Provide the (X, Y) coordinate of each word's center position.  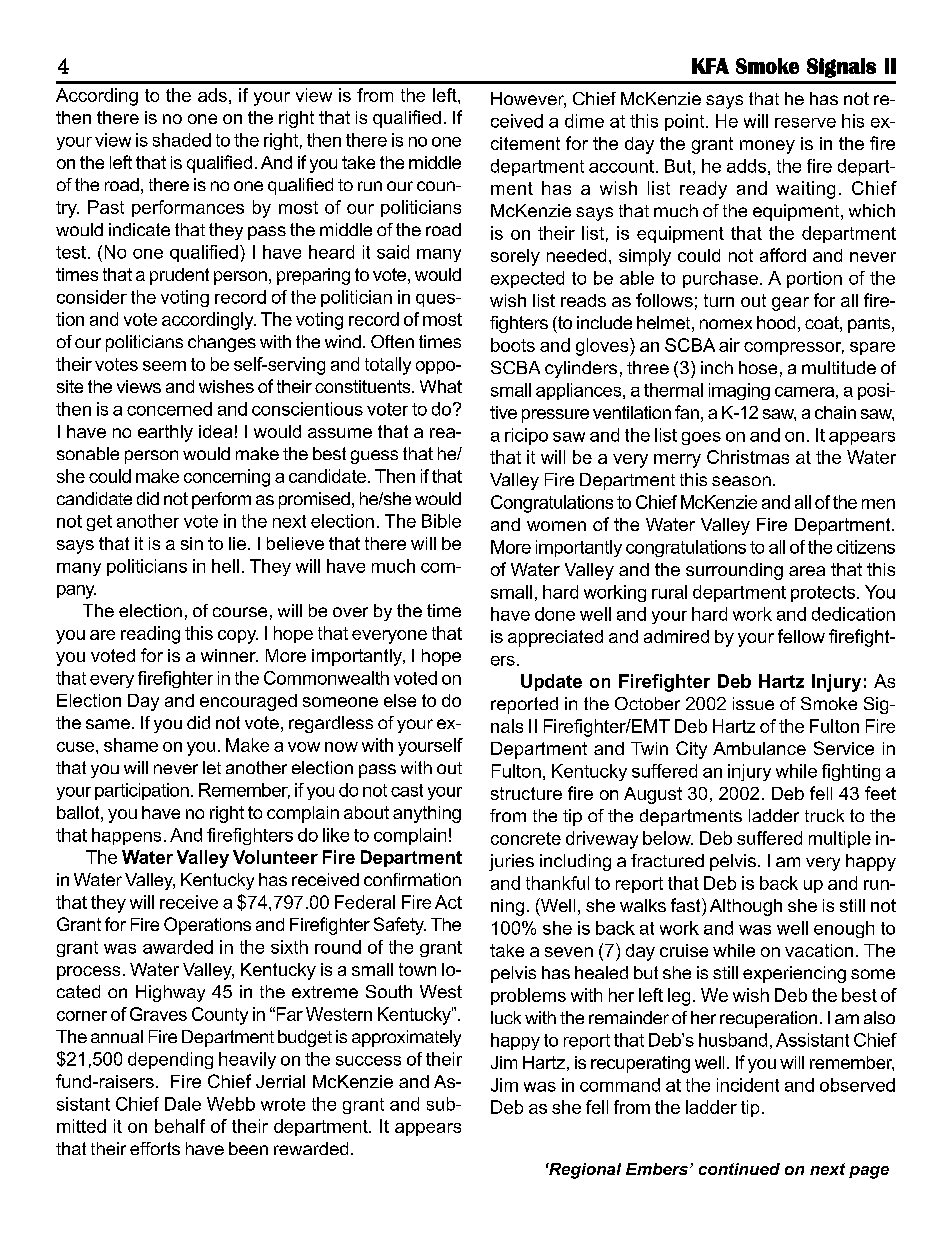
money (767, 147)
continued (739, 1169)
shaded (182, 140)
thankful (557, 883)
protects (824, 594)
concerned (169, 409)
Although (746, 907)
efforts (155, 1148)
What (441, 386)
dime (584, 121)
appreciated (555, 638)
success (368, 1061)
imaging (739, 391)
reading (150, 635)
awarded (178, 947)
